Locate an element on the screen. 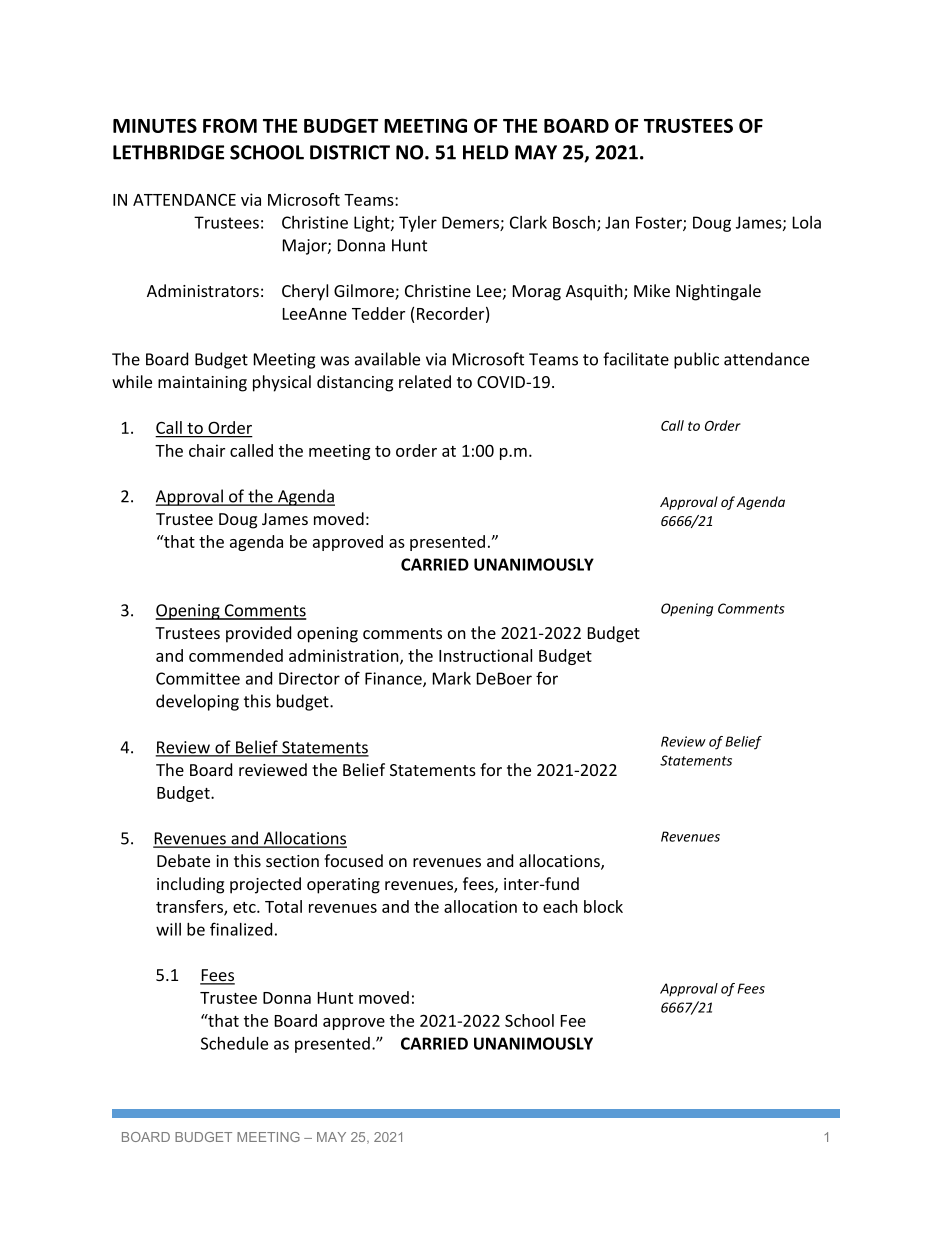  HELD is located at coordinates (486, 152).
